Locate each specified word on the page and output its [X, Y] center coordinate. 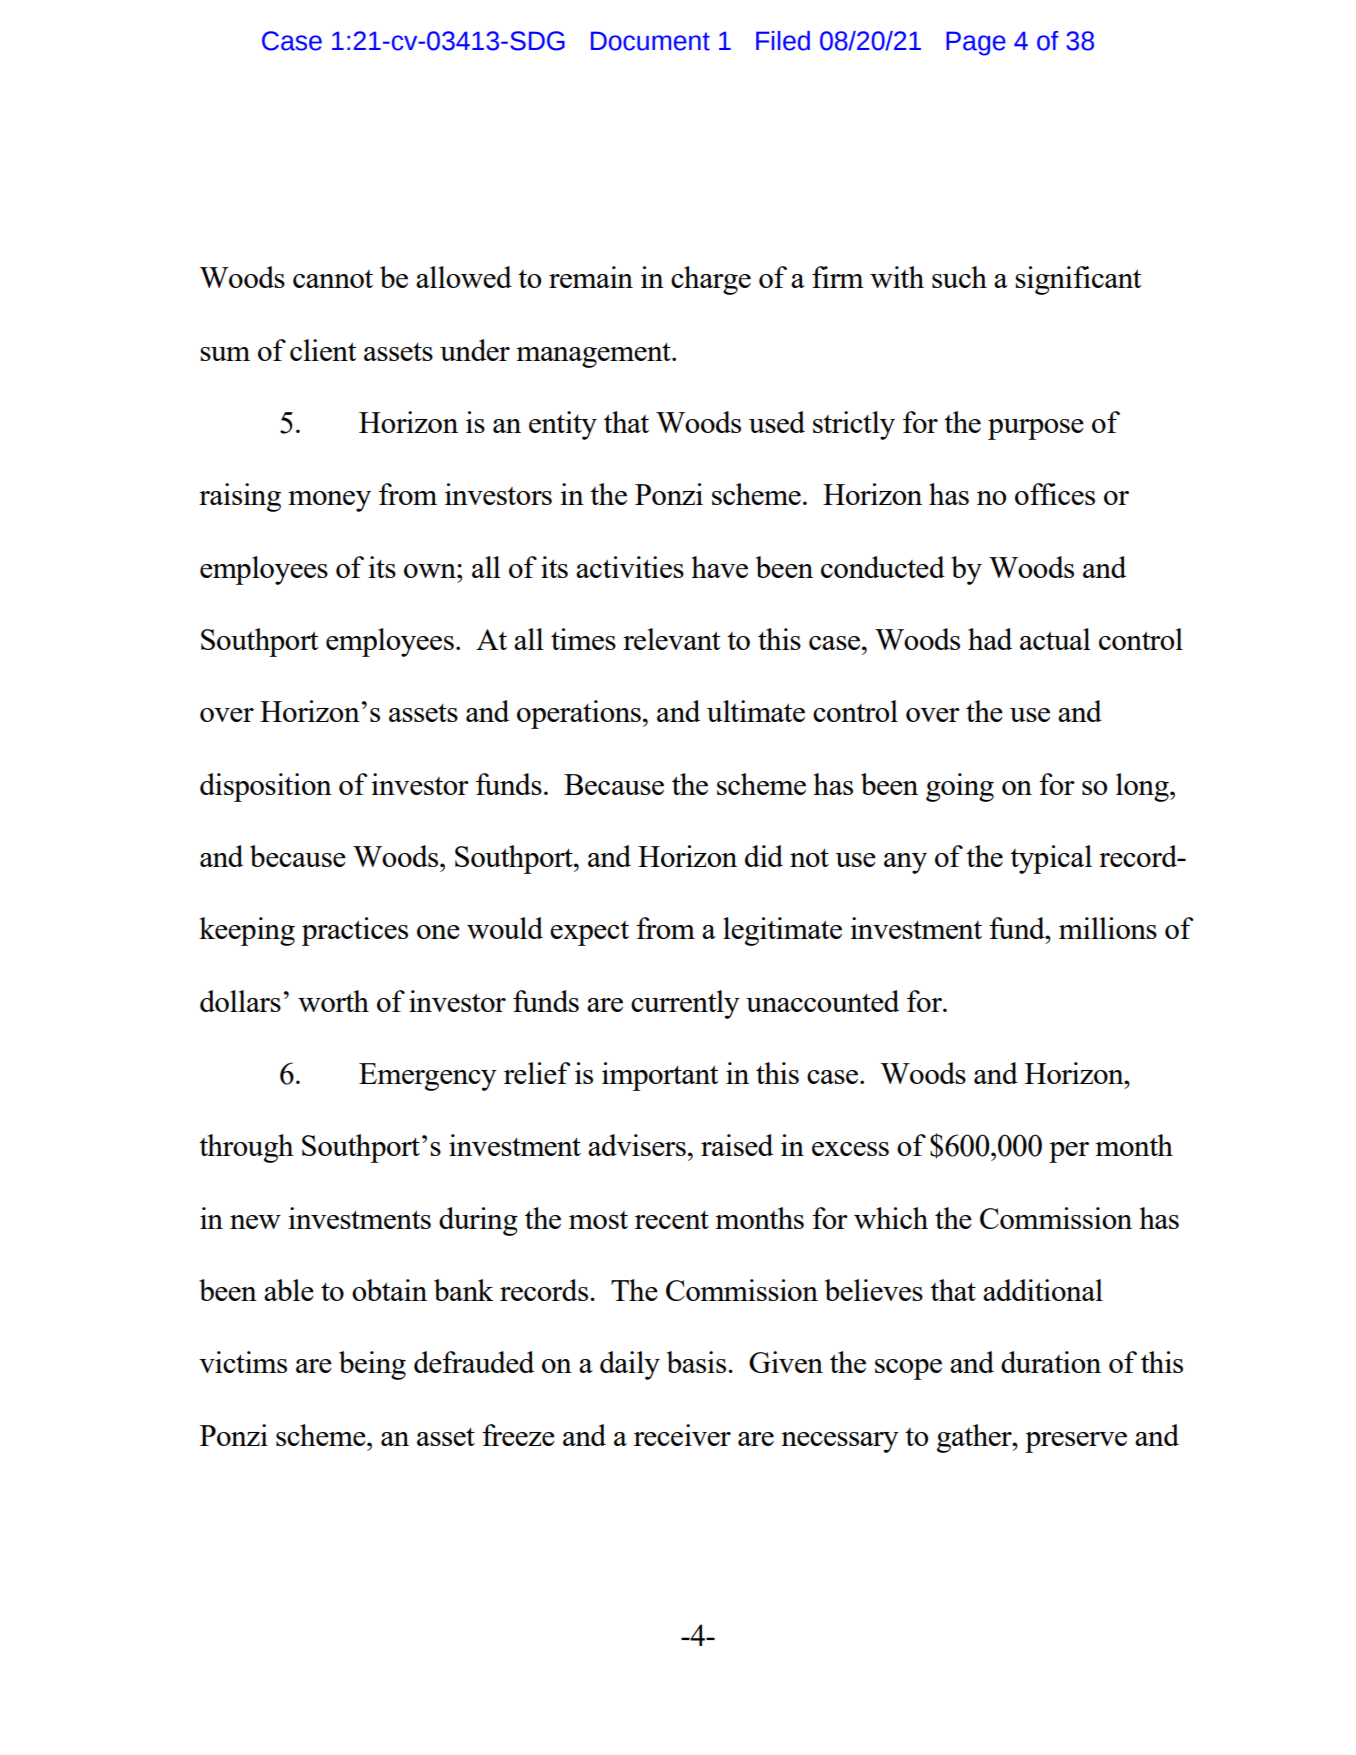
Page [976, 43]
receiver [682, 1435]
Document [650, 41]
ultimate [756, 711]
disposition [266, 787]
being [372, 1365]
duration [1051, 1362]
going [960, 787]
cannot [333, 279]
